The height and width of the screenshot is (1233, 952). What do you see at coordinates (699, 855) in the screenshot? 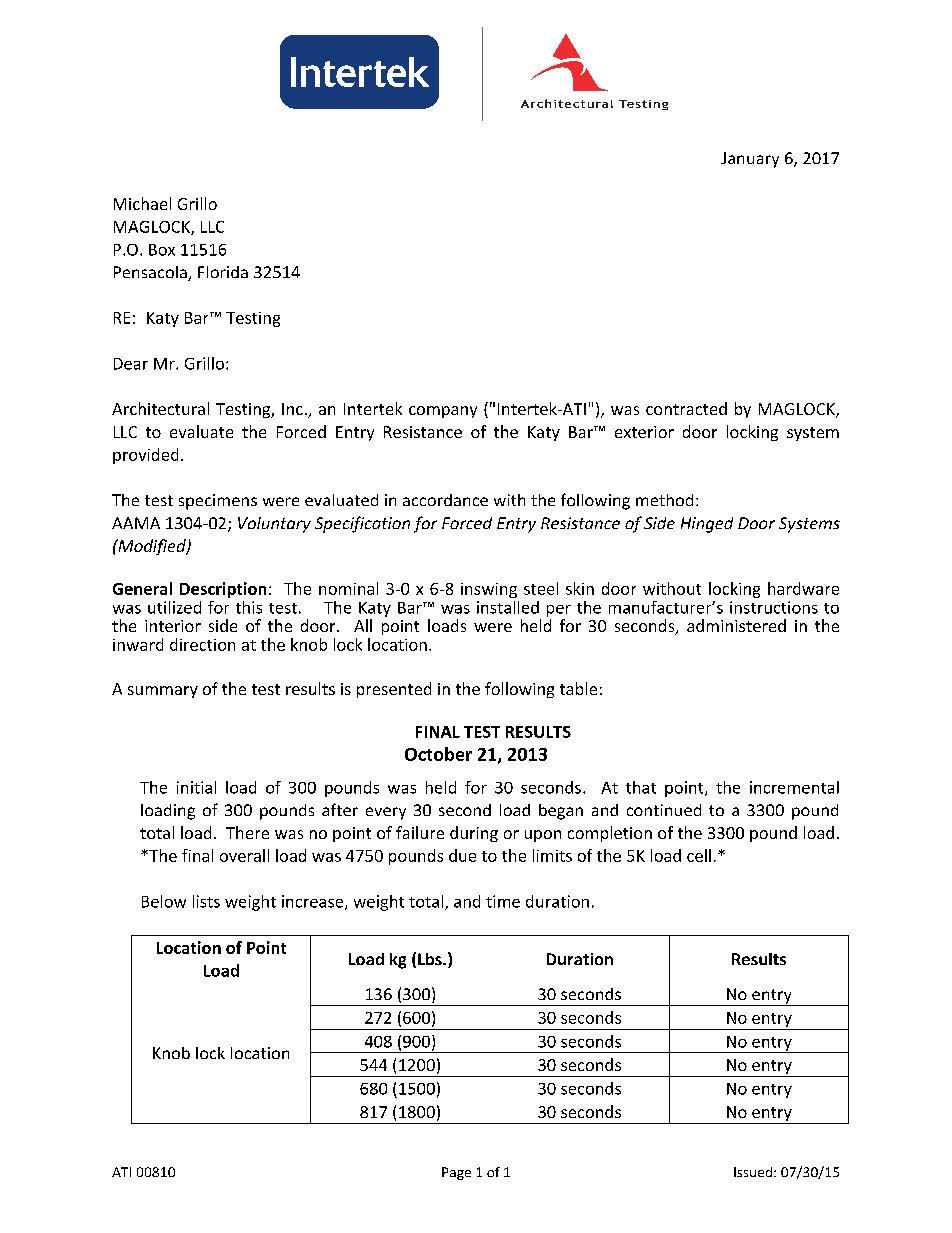
I see `cell` at bounding box center [699, 855].
